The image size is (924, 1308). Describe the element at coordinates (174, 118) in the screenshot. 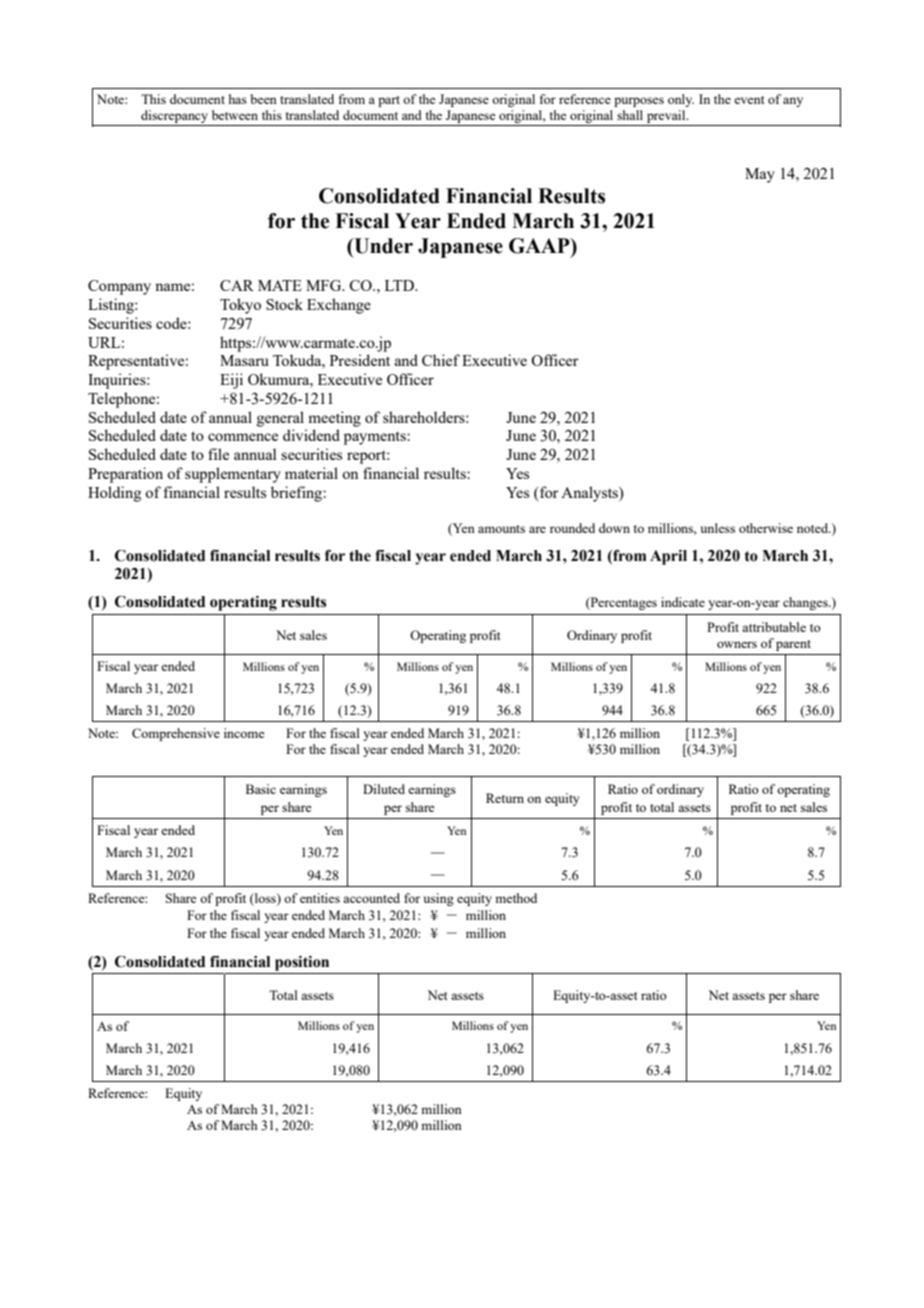

I see `discrepancy` at that location.
